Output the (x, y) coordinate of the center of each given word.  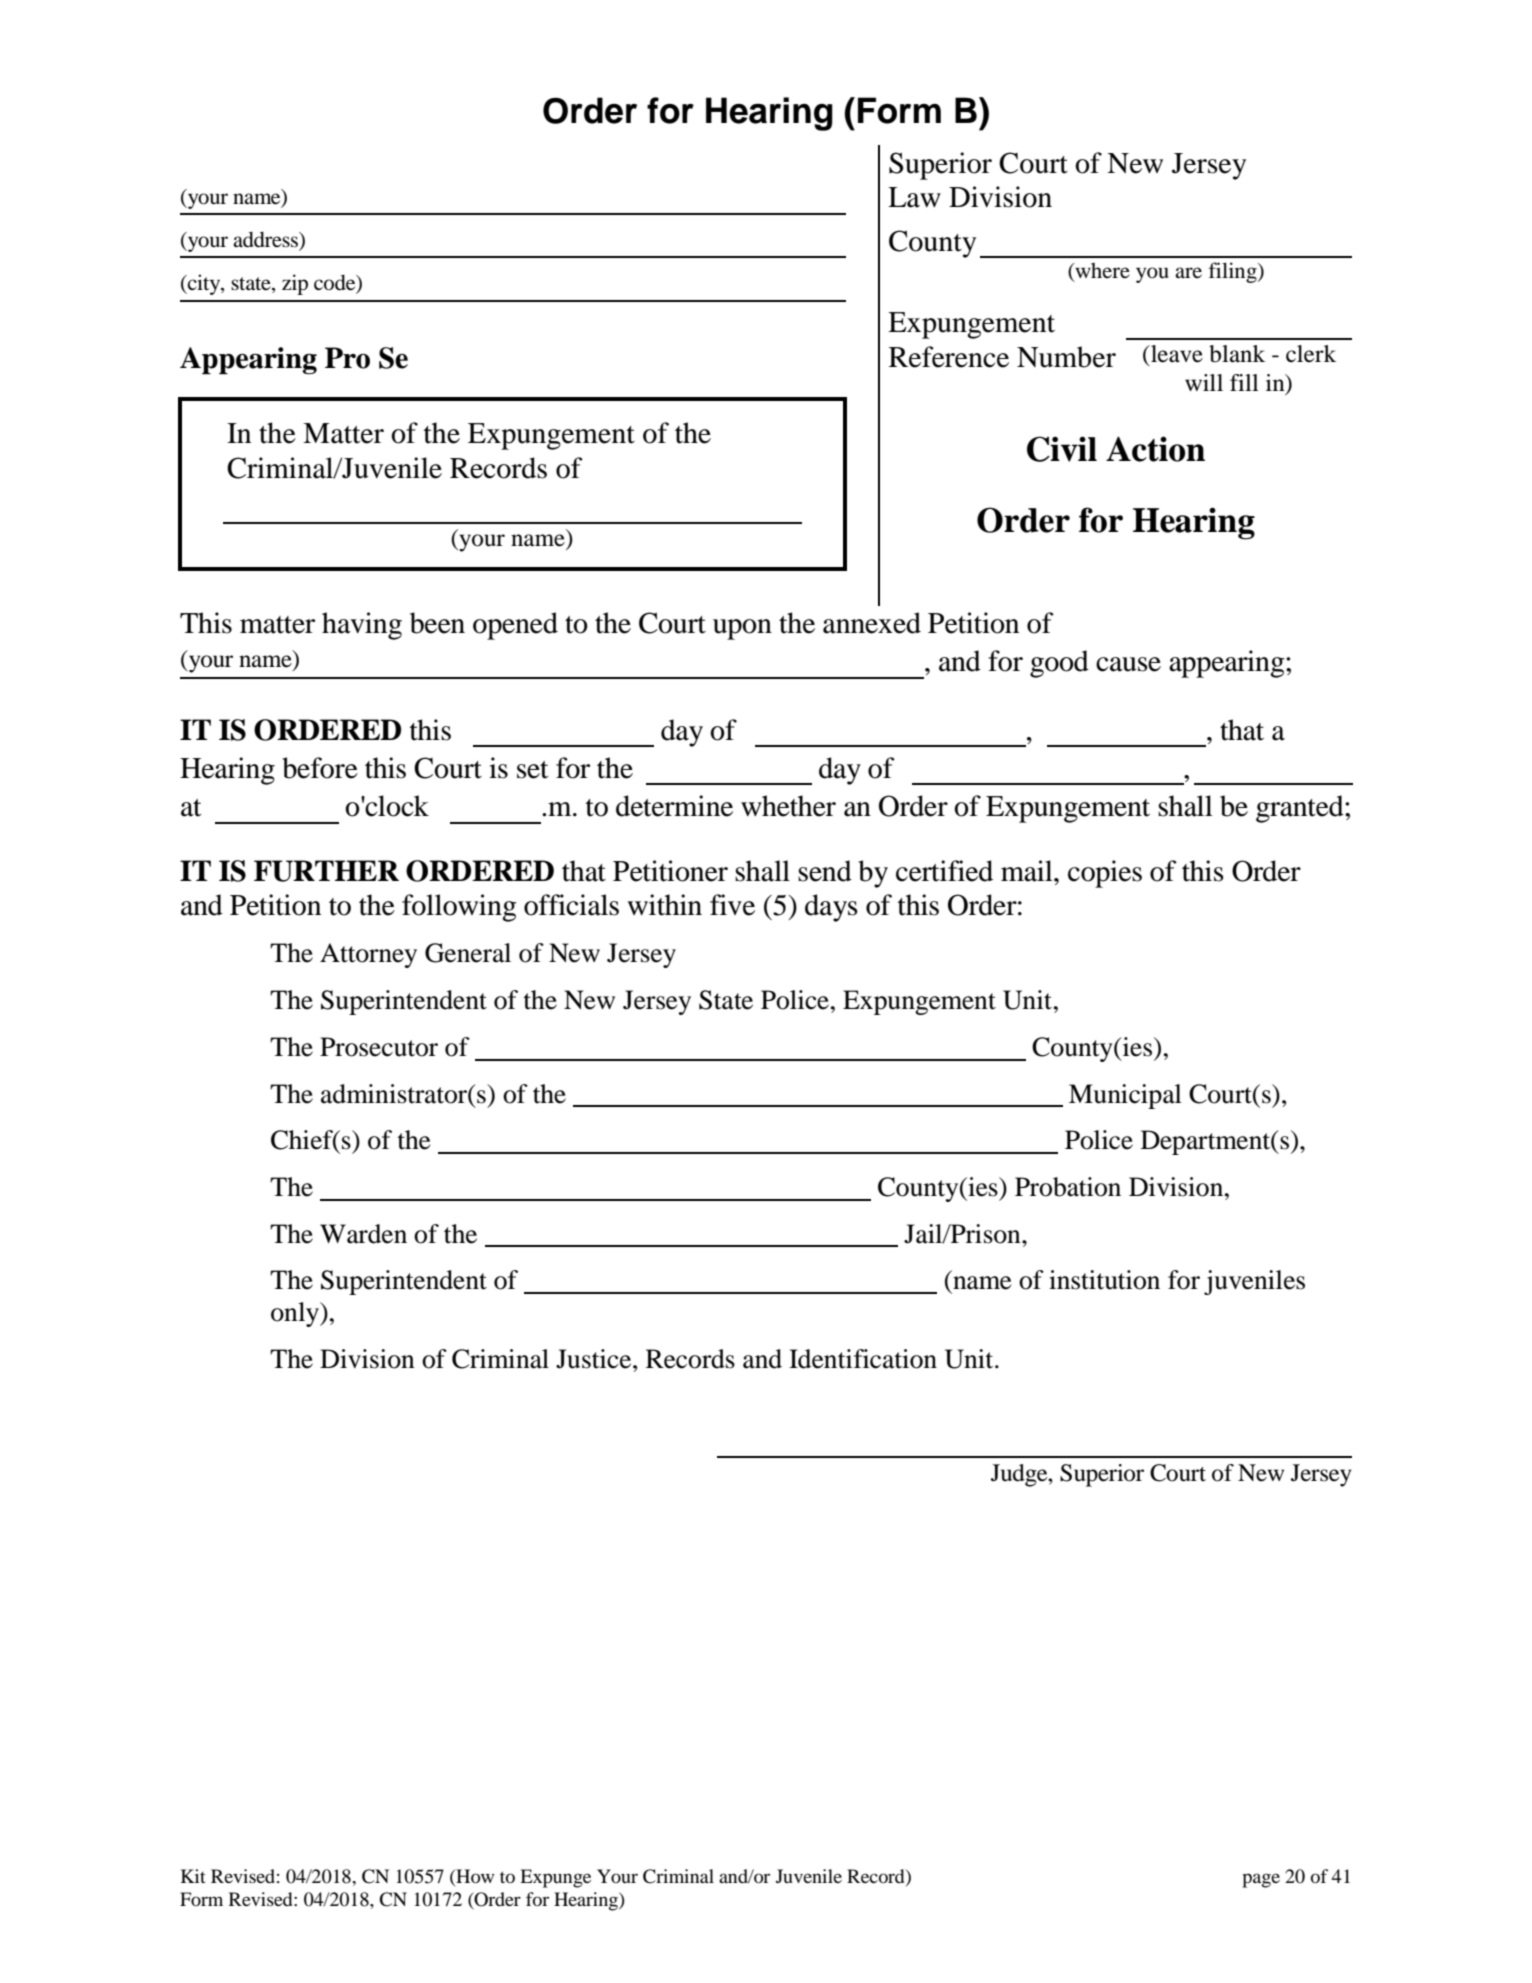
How (474, 1877)
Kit (193, 1876)
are (1188, 272)
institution (1104, 1280)
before (320, 768)
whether (788, 806)
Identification (863, 1359)
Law (914, 197)
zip (295, 284)
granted (1301, 809)
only (296, 1314)
